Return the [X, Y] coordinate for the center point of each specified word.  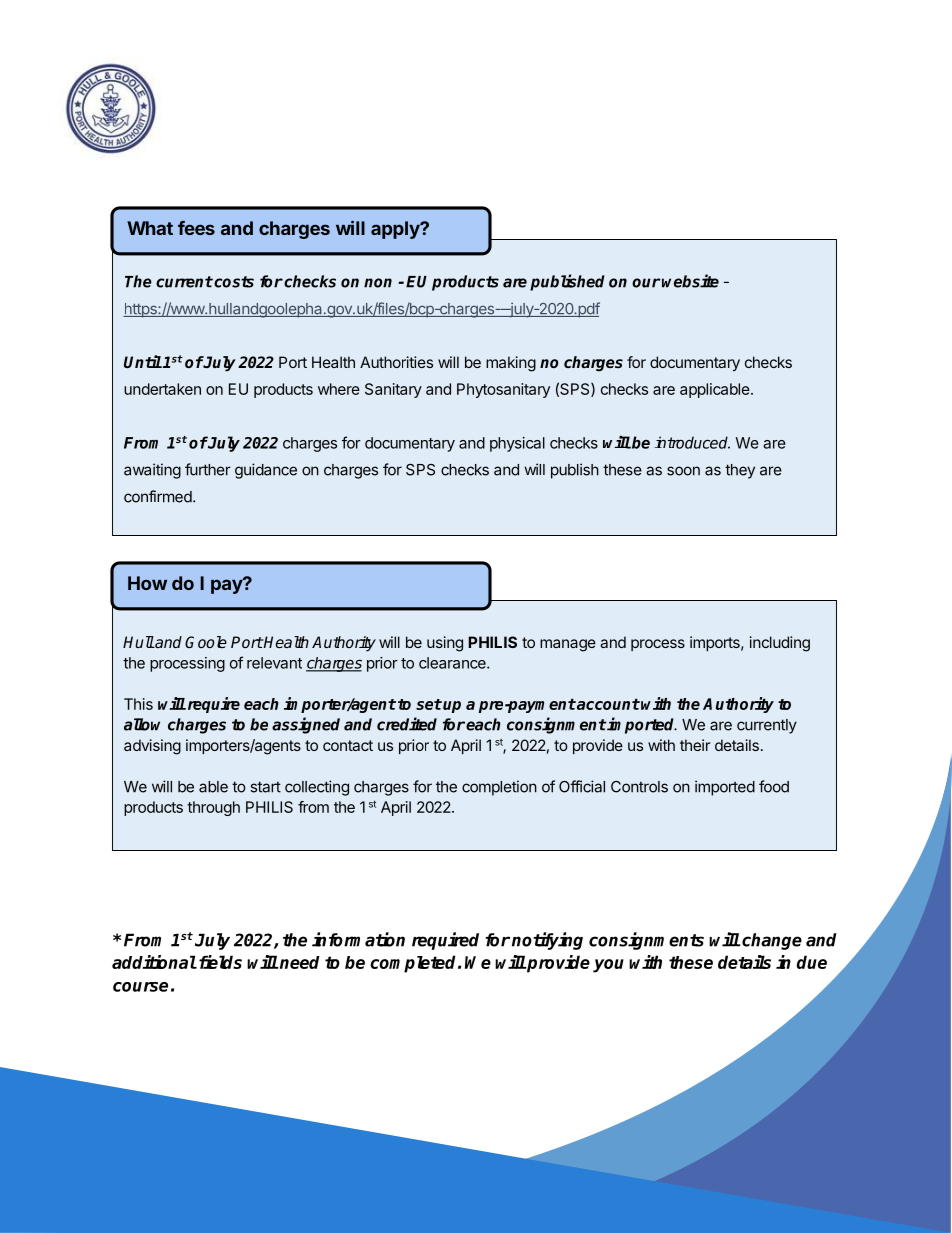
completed [414, 964]
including [780, 644]
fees [196, 228]
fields [220, 962]
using [445, 644]
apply [396, 230]
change [771, 941]
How [147, 583]
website [690, 281]
